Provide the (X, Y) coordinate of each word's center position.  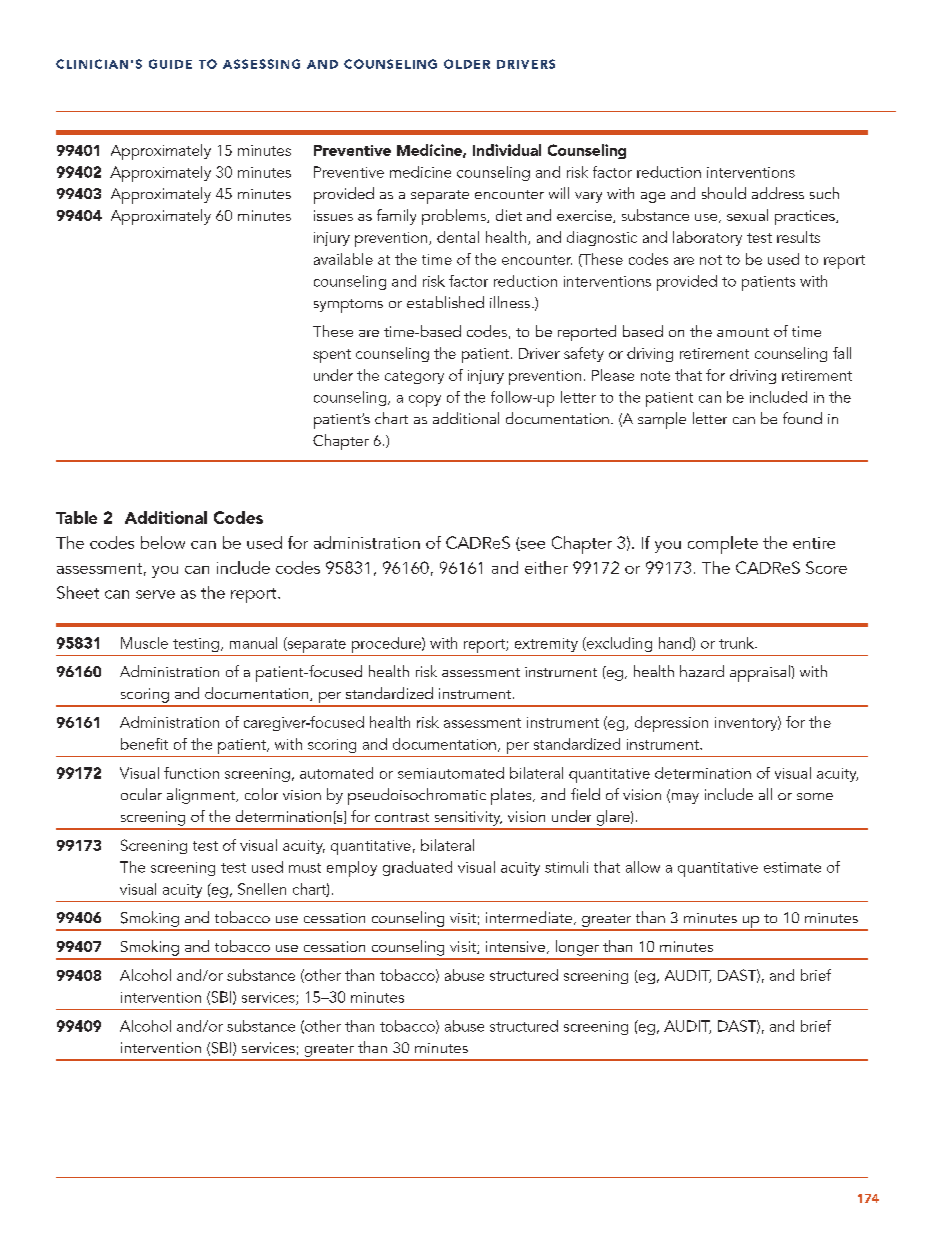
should (724, 193)
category (414, 377)
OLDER (467, 64)
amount (743, 332)
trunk (737, 643)
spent (332, 356)
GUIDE (170, 64)
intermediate (530, 918)
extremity (546, 645)
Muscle (144, 643)
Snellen (262, 889)
